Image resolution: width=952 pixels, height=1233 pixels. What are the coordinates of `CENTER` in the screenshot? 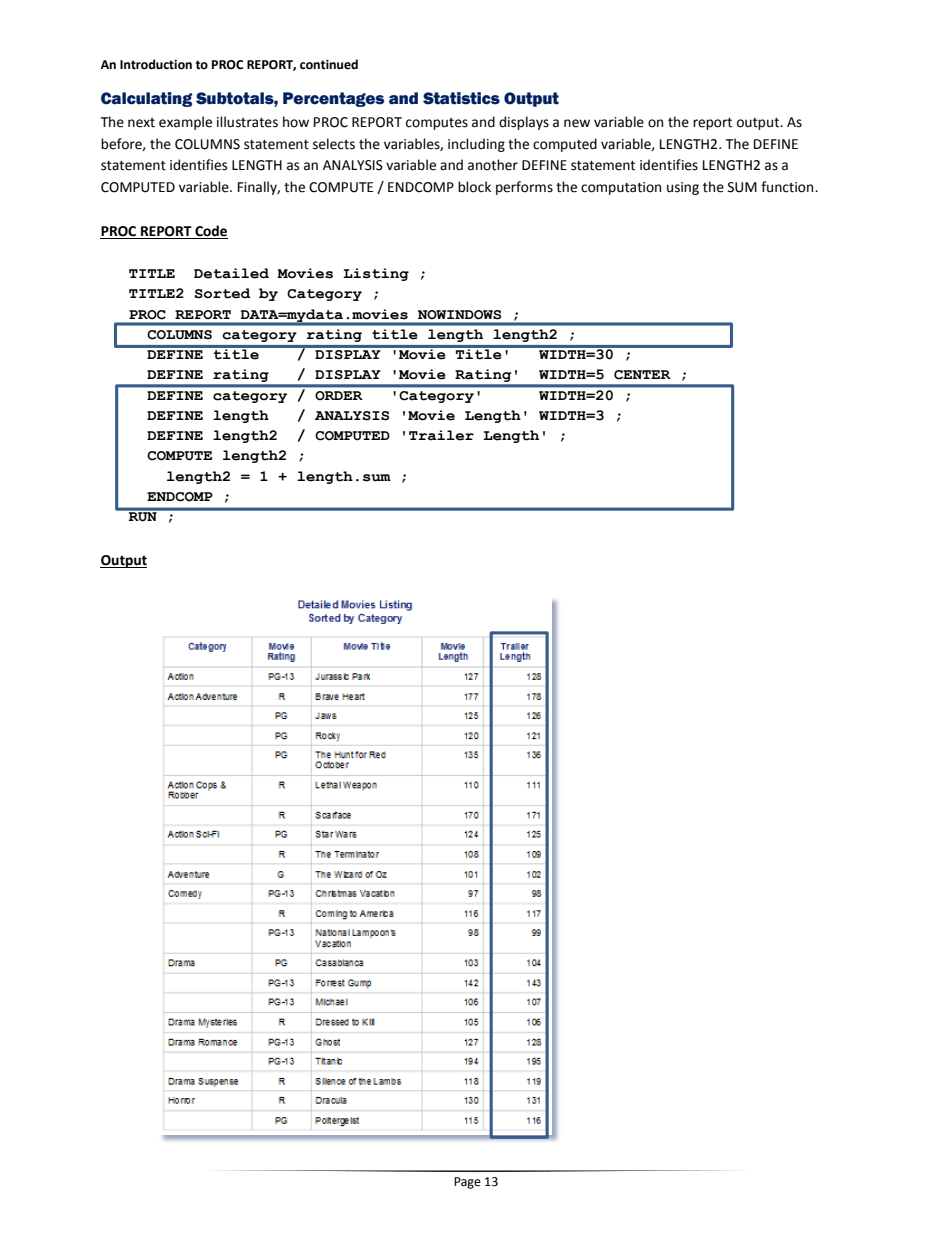 It's located at (642, 375).
